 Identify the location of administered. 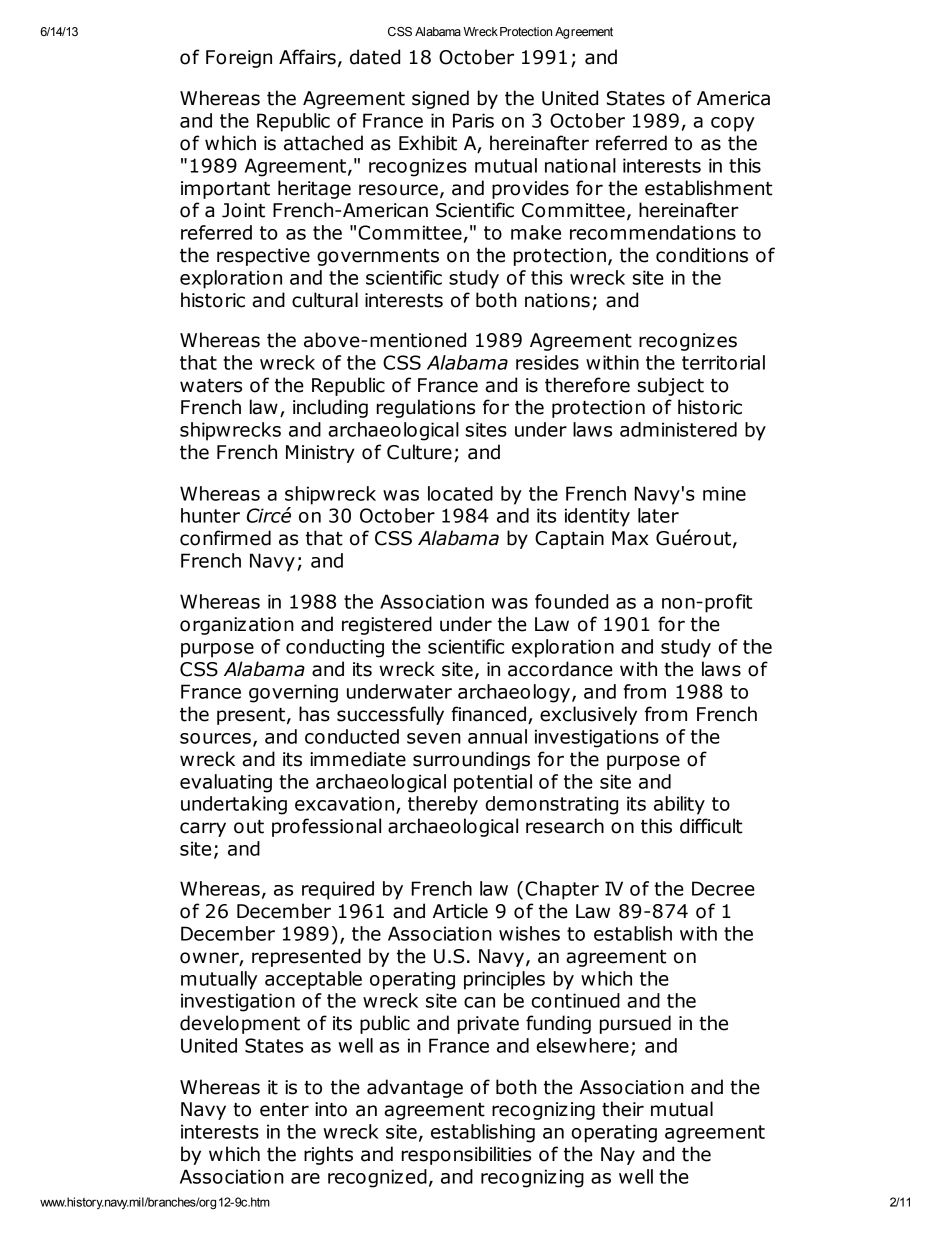
(678, 429).
